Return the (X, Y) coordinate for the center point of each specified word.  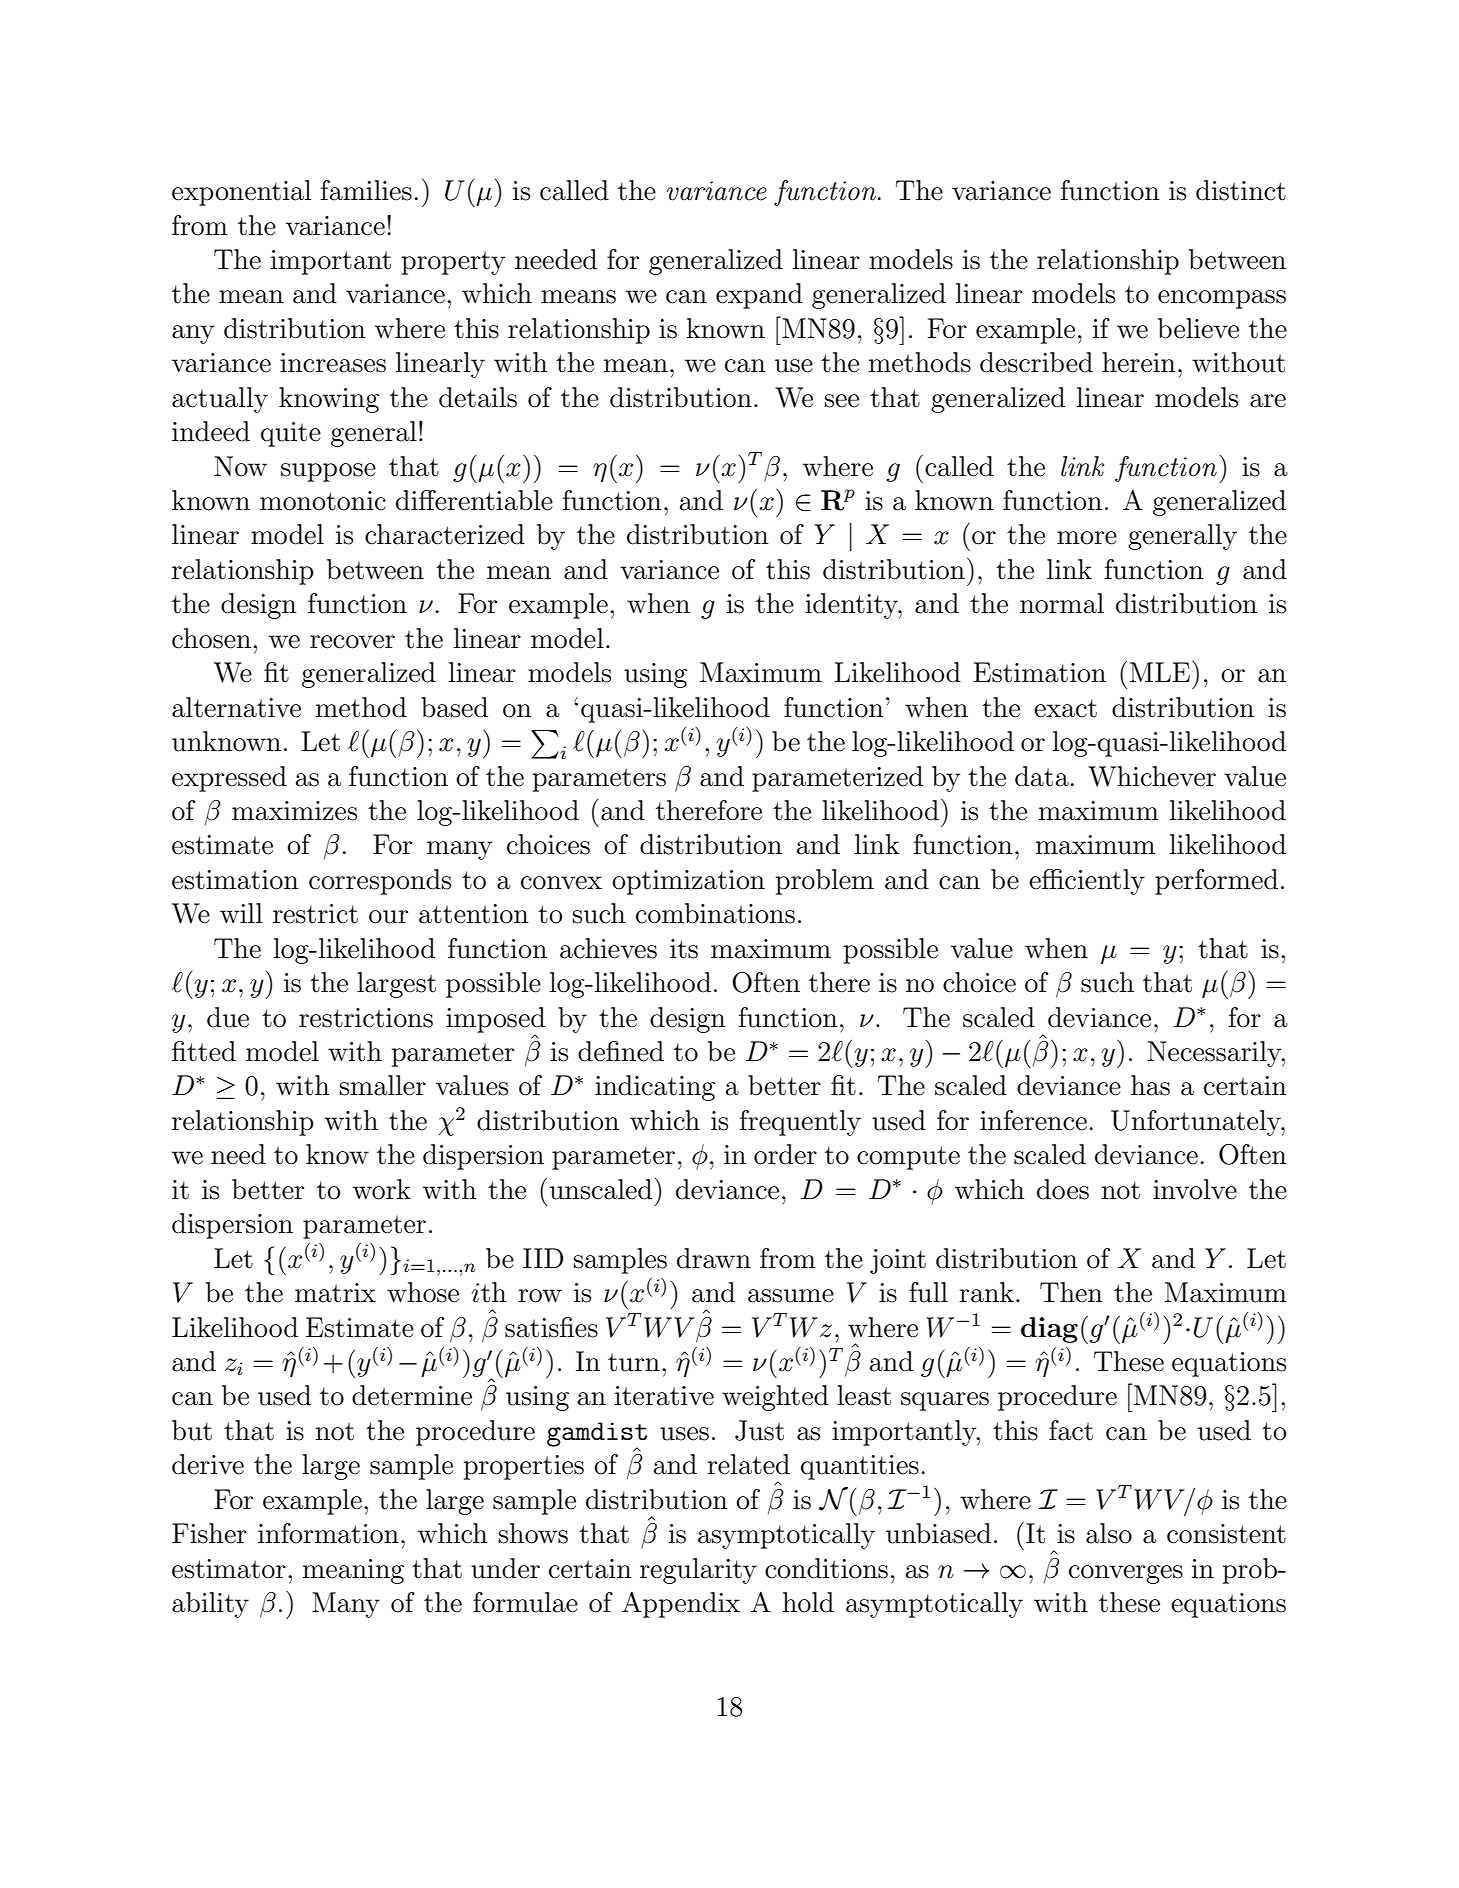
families (366, 190)
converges (1126, 1574)
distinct (1241, 190)
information (328, 1533)
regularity (698, 1571)
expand (759, 296)
